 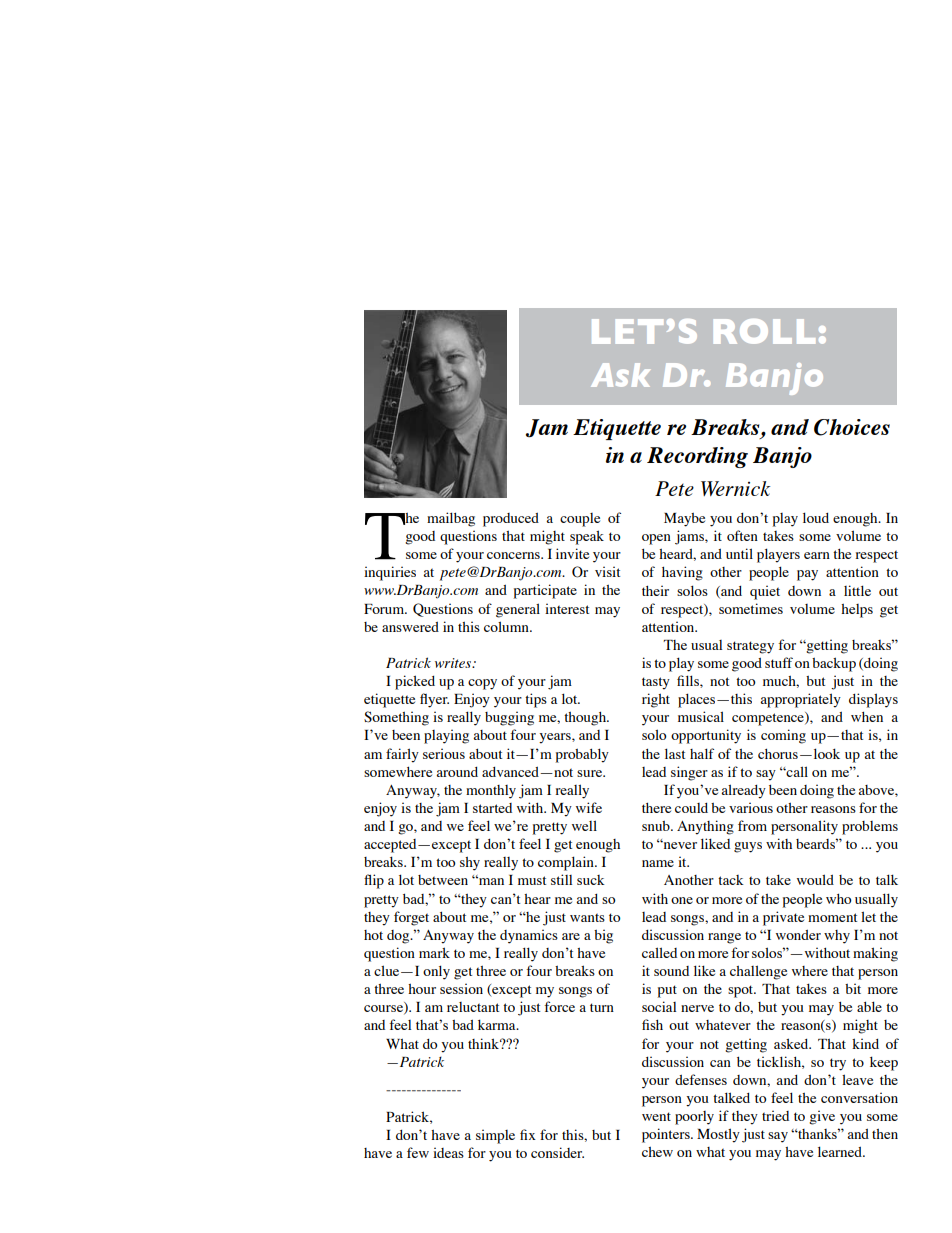 What do you see at coordinates (675, 753) in the document?
I see `last` at bounding box center [675, 753].
